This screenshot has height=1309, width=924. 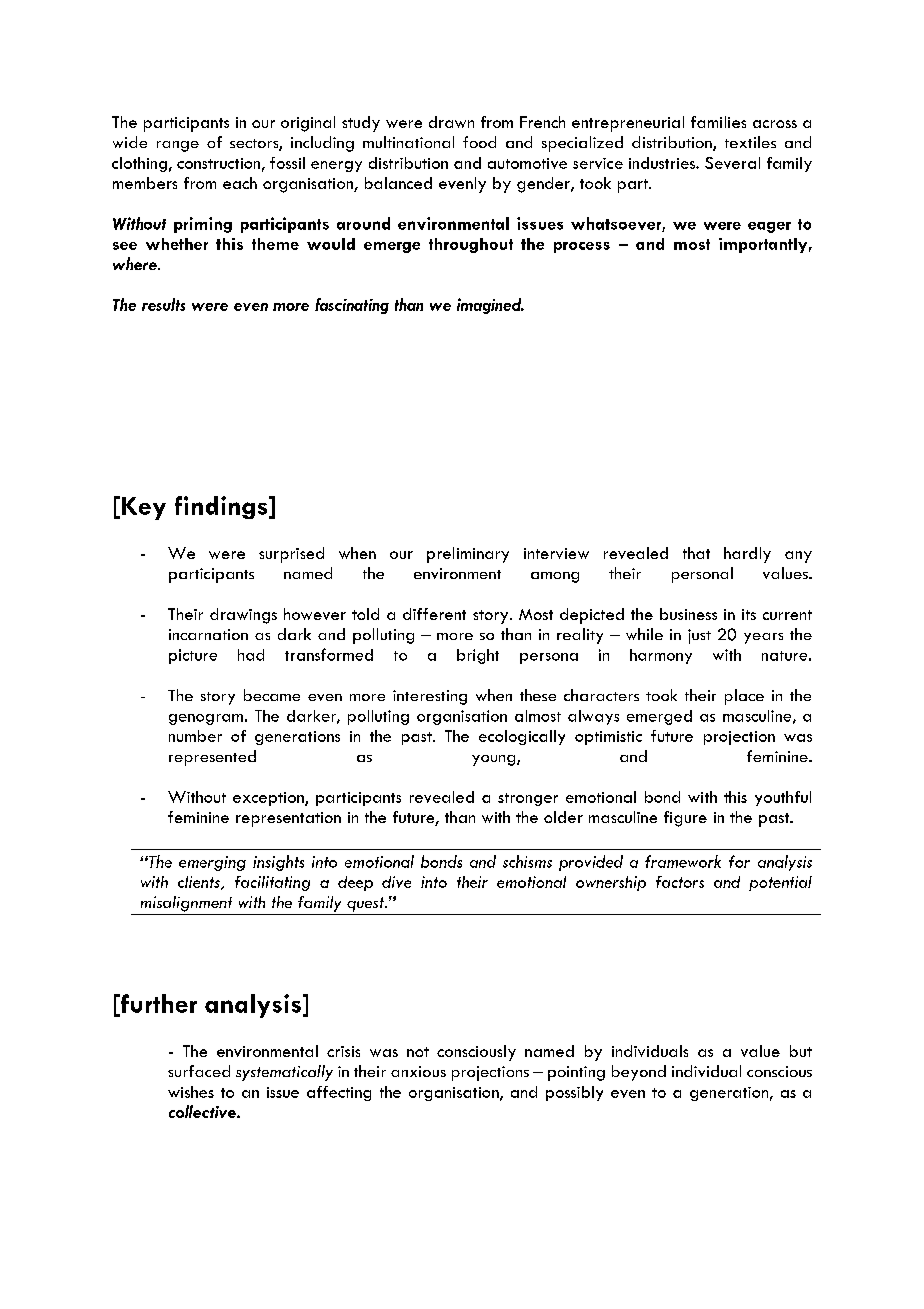 I want to click on range, so click(x=178, y=146).
